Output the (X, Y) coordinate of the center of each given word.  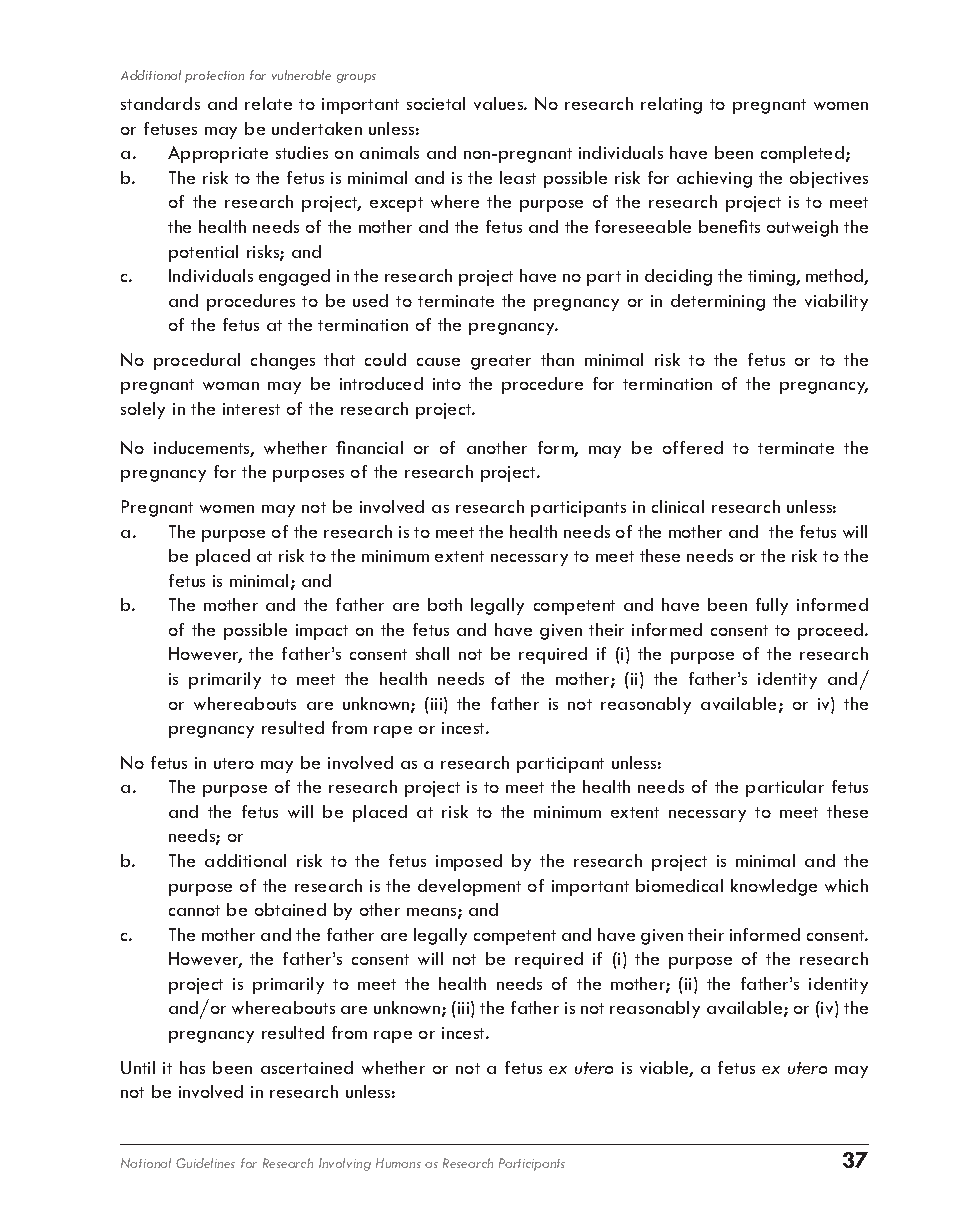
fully (772, 606)
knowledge (774, 887)
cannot (194, 910)
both (445, 604)
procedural (197, 361)
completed (802, 154)
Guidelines (205, 1163)
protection (214, 77)
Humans (398, 1163)
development (469, 887)
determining (718, 302)
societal (436, 103)
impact (322, 632)
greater (501, 362)
